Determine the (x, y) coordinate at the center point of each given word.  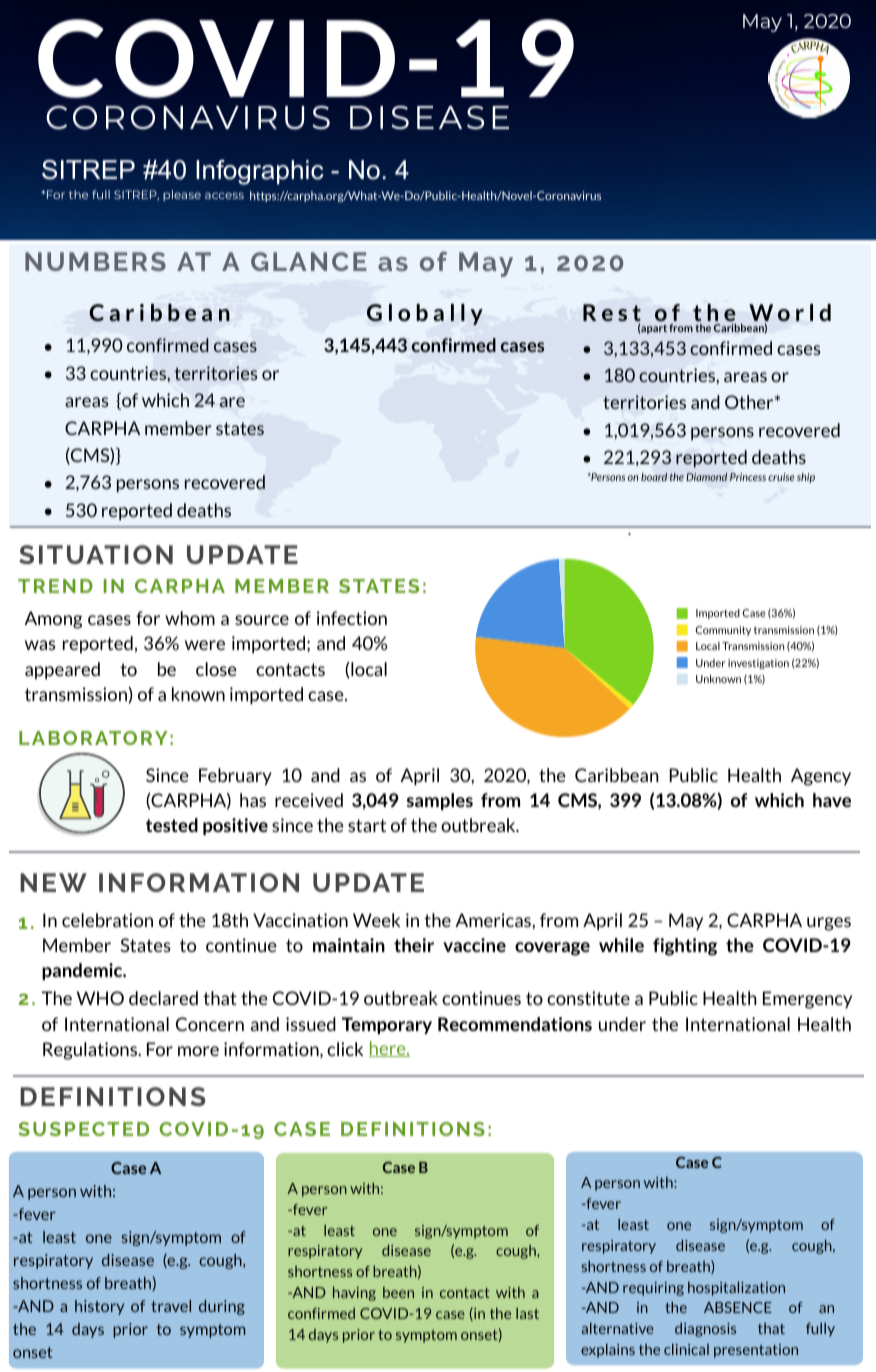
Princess (748, 477)
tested (172, 825)
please (182, 195)
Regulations (91, 1051)
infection (352, 618)
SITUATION (96, 554)
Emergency (807, 1000)
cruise (781, 477)
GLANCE (309, 261)
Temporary (387, 1025)
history (99, 1307)
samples (440, 801)
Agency (821, 777)
